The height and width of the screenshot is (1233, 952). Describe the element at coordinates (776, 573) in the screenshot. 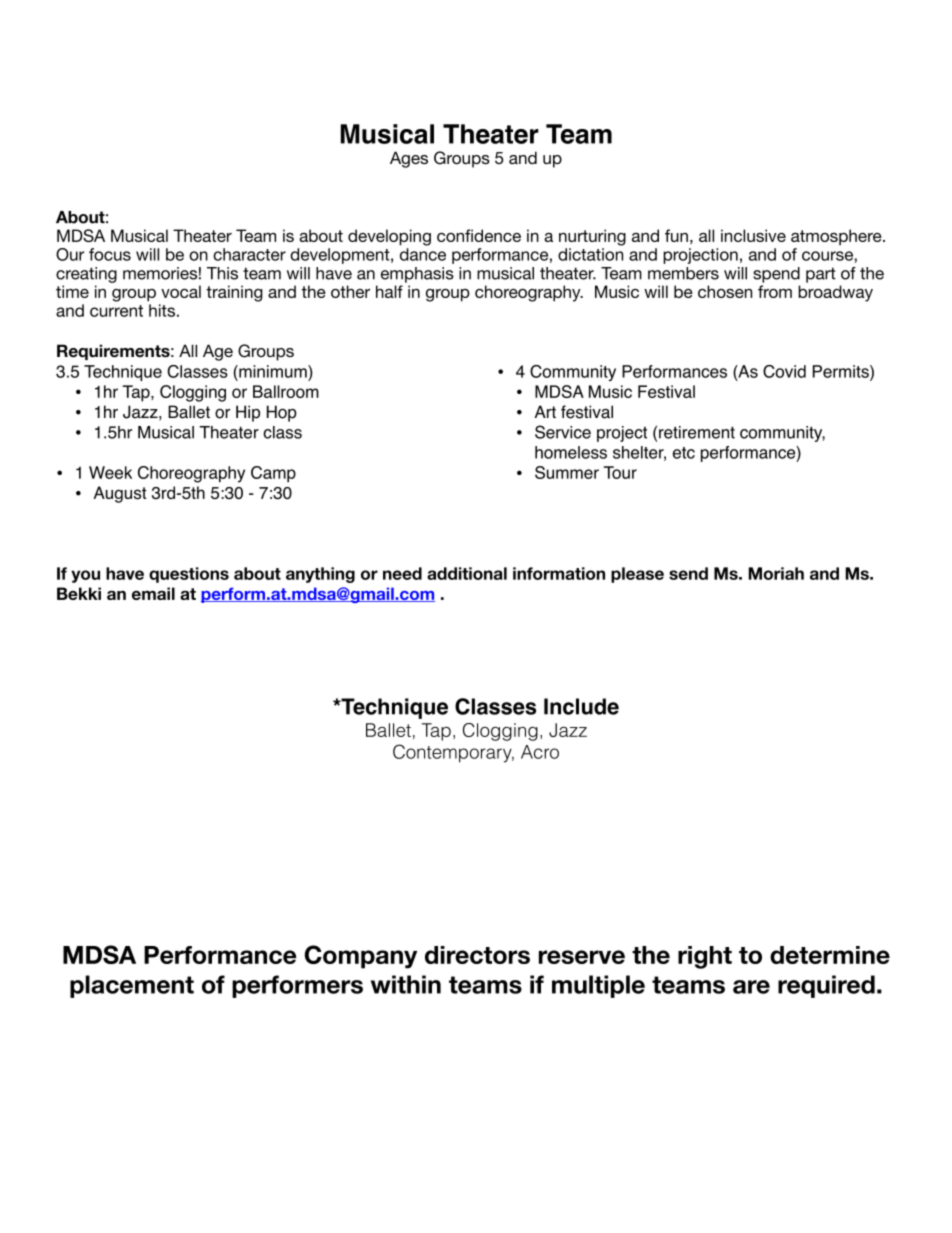

I see `Moriah` at that location.
